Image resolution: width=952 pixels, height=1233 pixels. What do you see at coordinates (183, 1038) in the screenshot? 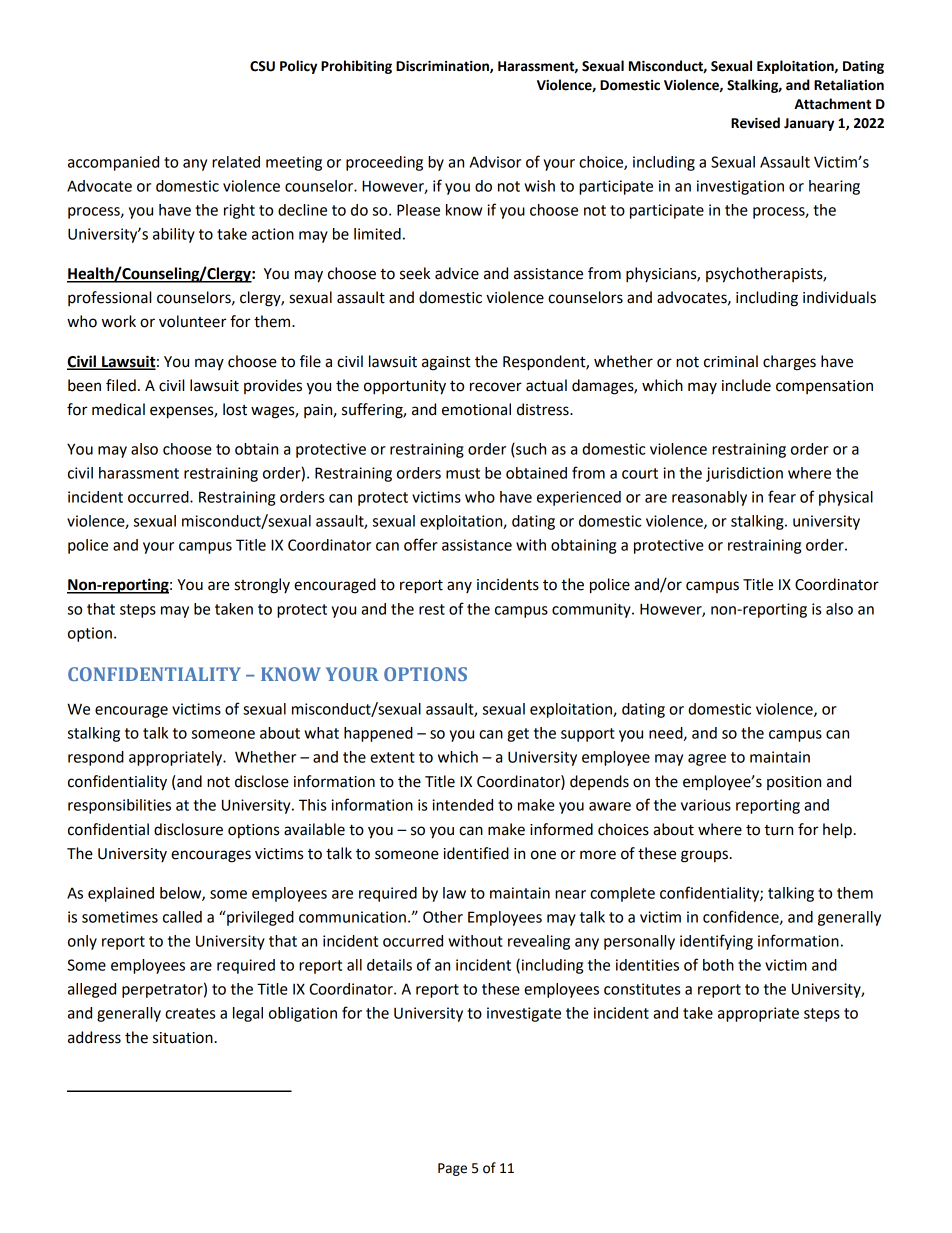
I see `situation` at bounding box center [183, 1038].
